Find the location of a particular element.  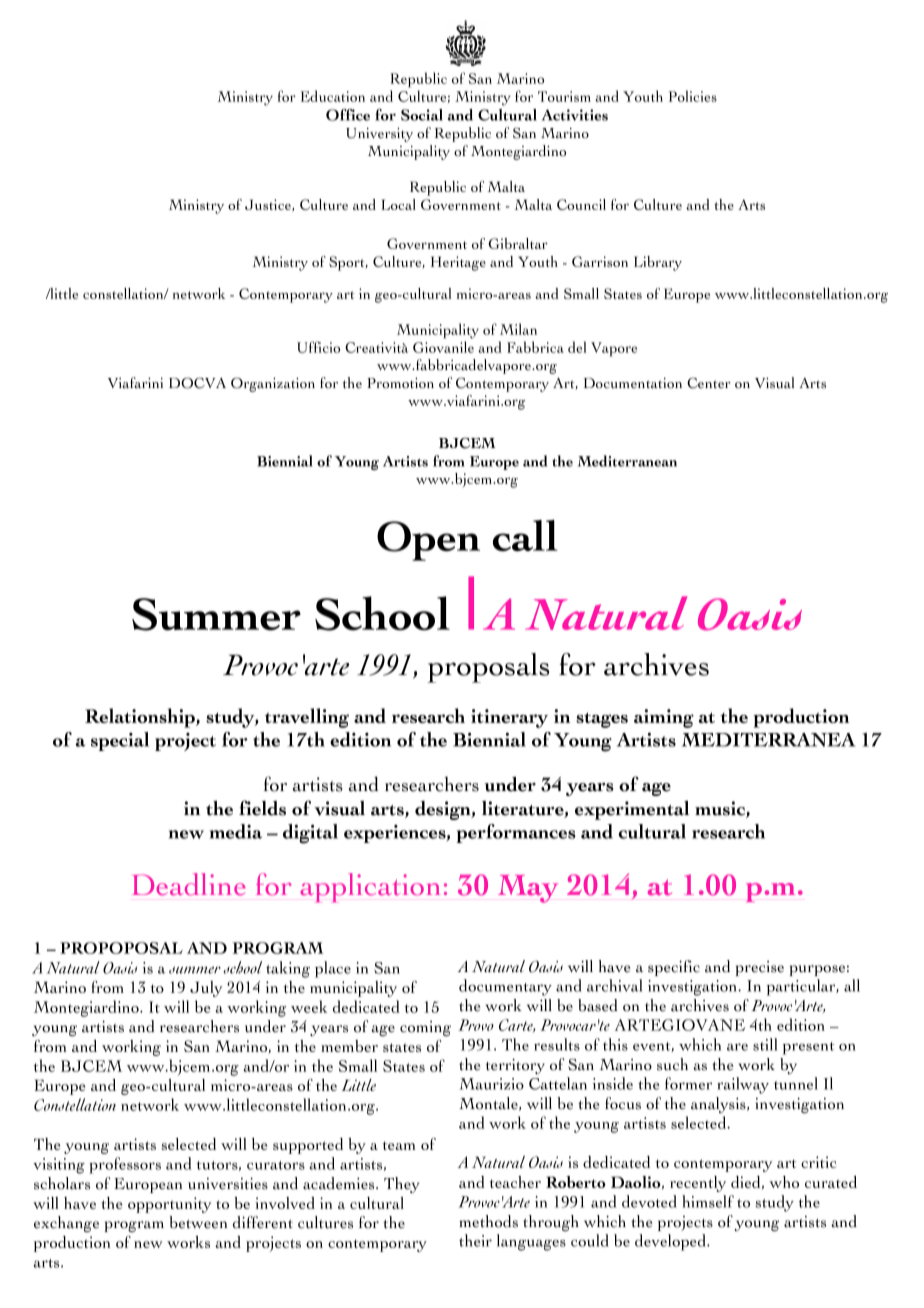

Policies is located at coordinates (693, 96).
